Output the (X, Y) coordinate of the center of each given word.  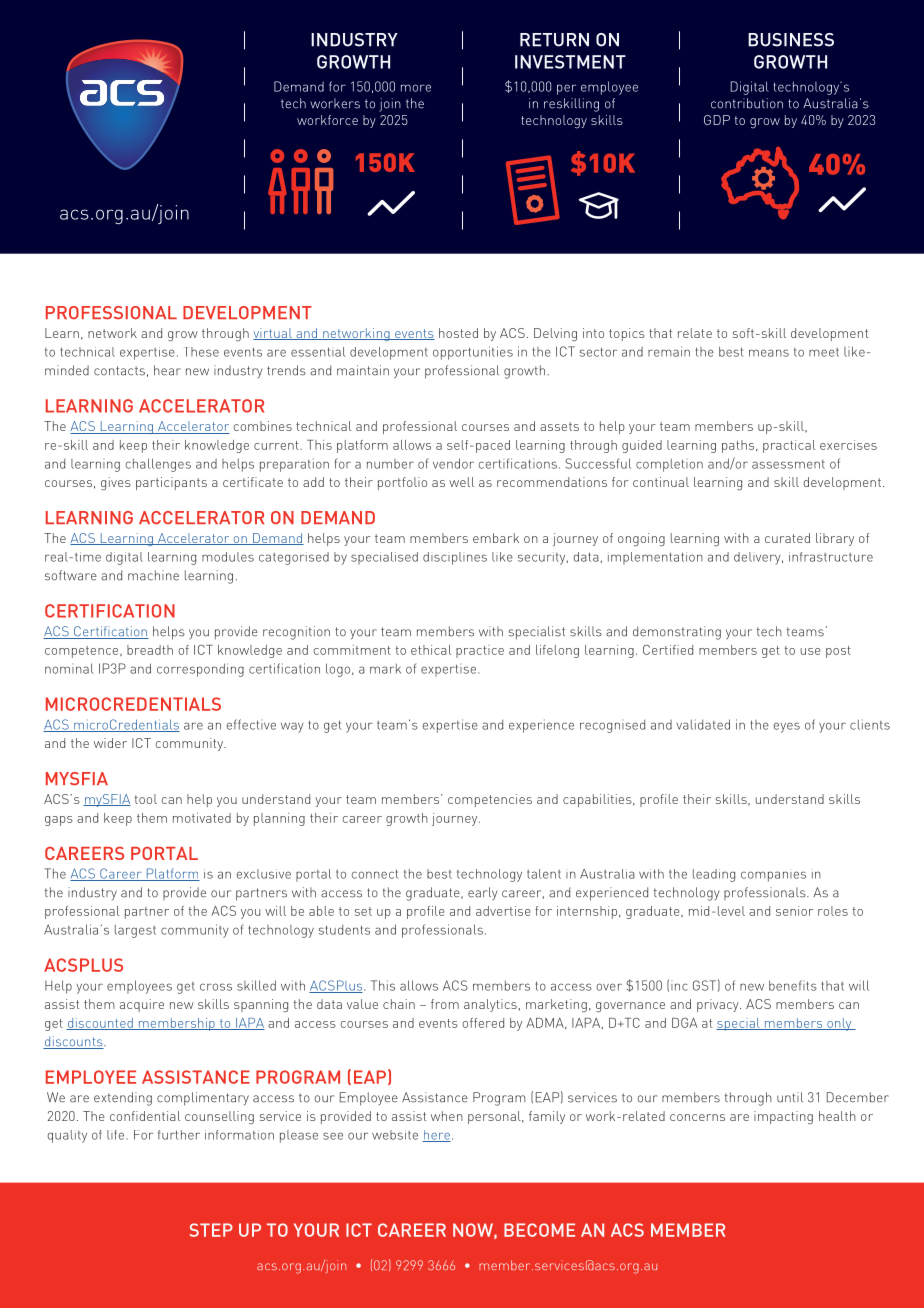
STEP (211, 1230)
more (416, 88)
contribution (747, 103)
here (436, 1136)
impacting (783, 1117)
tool (146, 799)
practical (789, 446)
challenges (158, 465)
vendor (453, 463)
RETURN (554, 40)
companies (773, 876)
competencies (490, 800)
